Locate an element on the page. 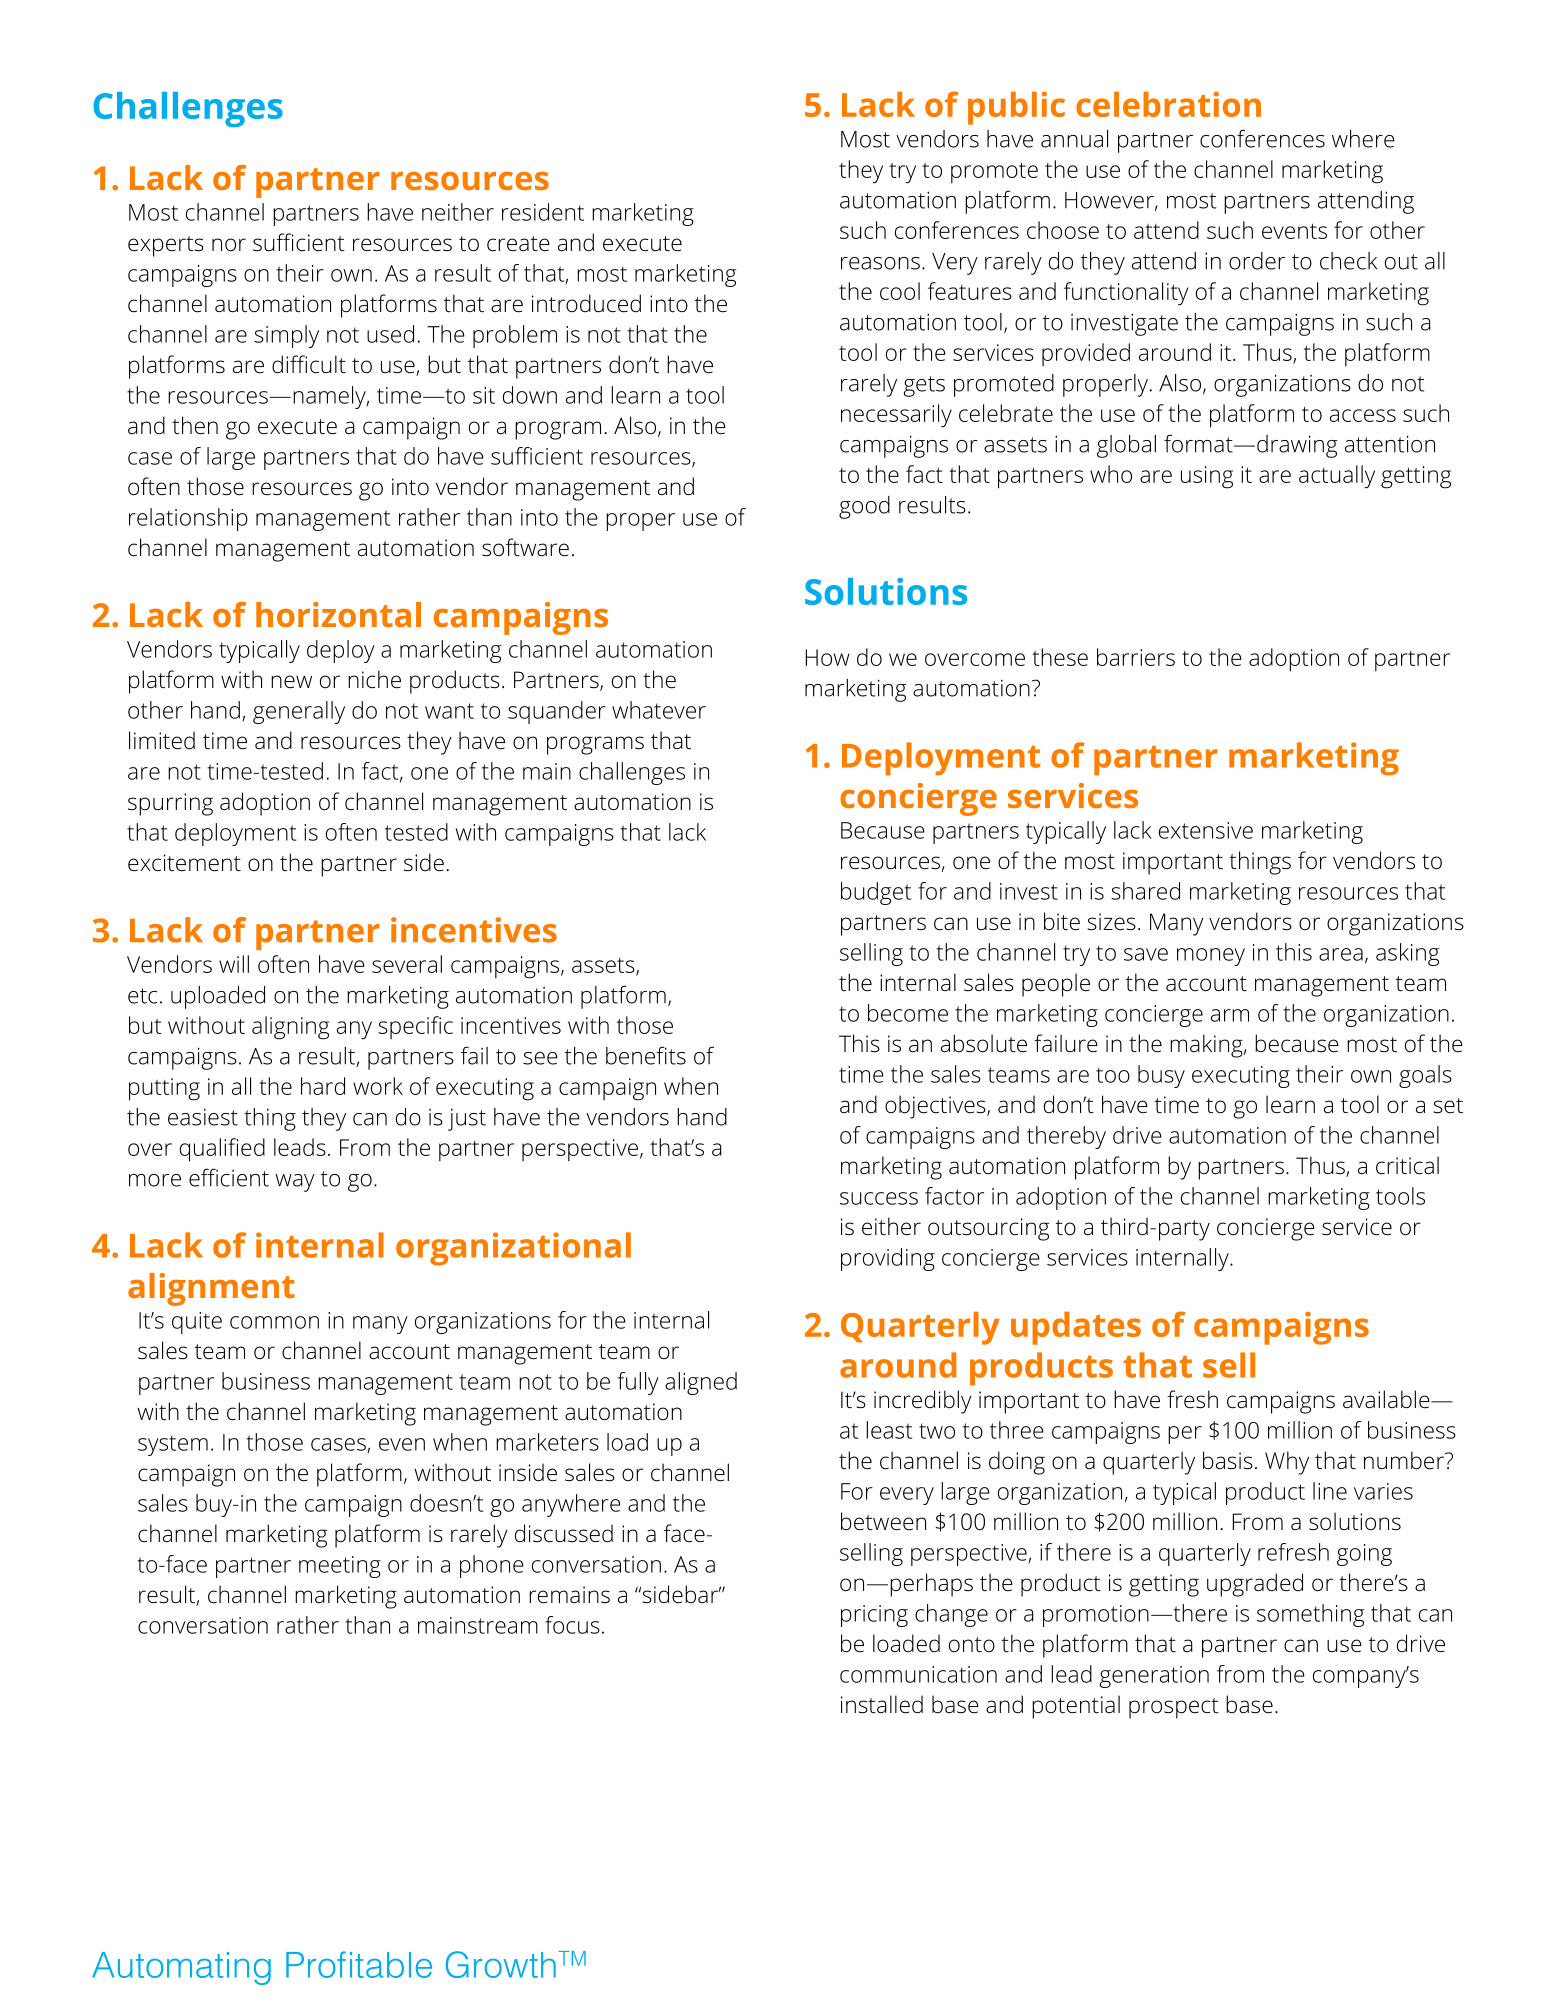  aligning is located at coordinates (290, 1028).
